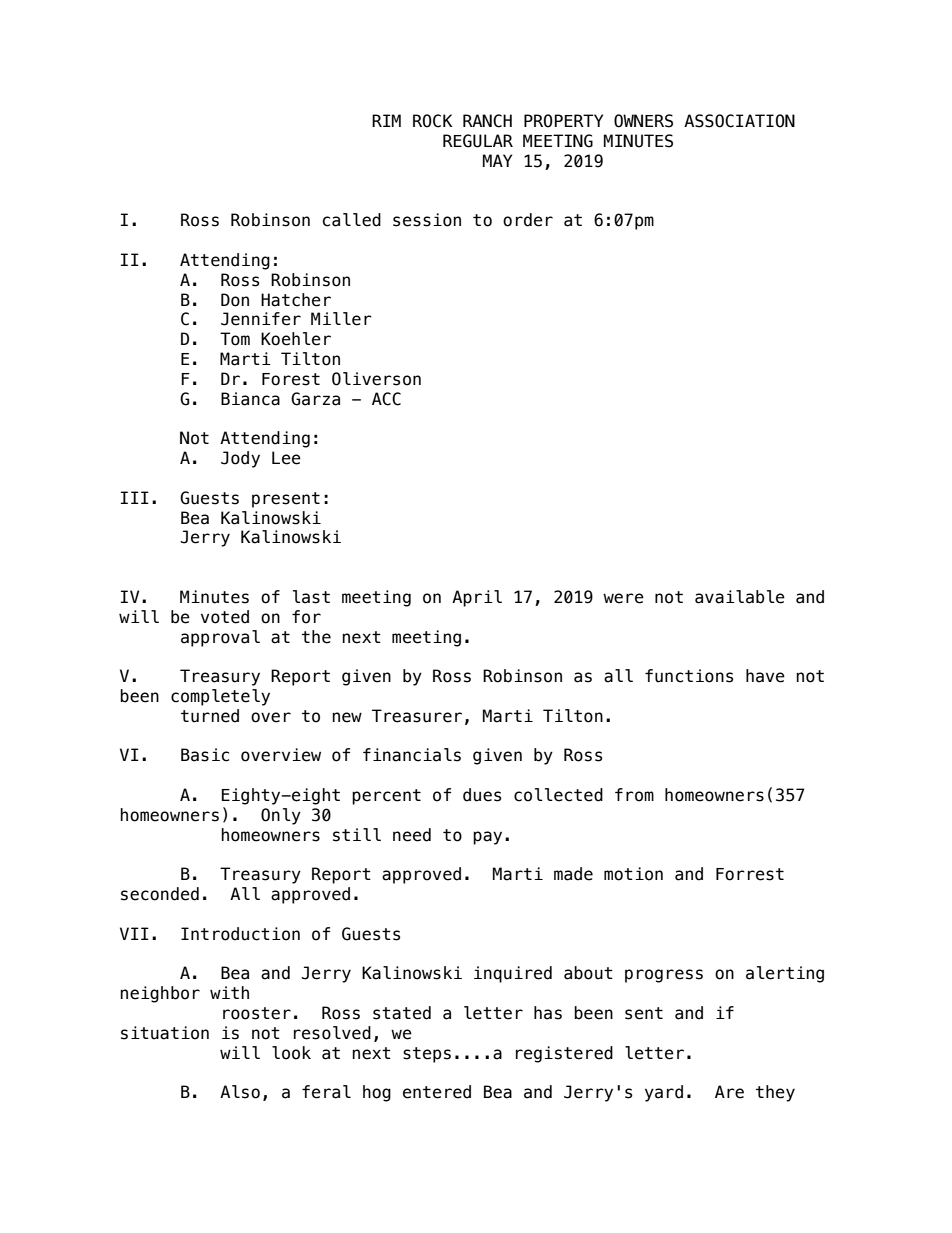 Image resolution: width=952 pixels, height=1233 pixels. What do you see at coordinates (478, 141) in the page?
I see `REGULAR` at bounding box center [478, 141].
